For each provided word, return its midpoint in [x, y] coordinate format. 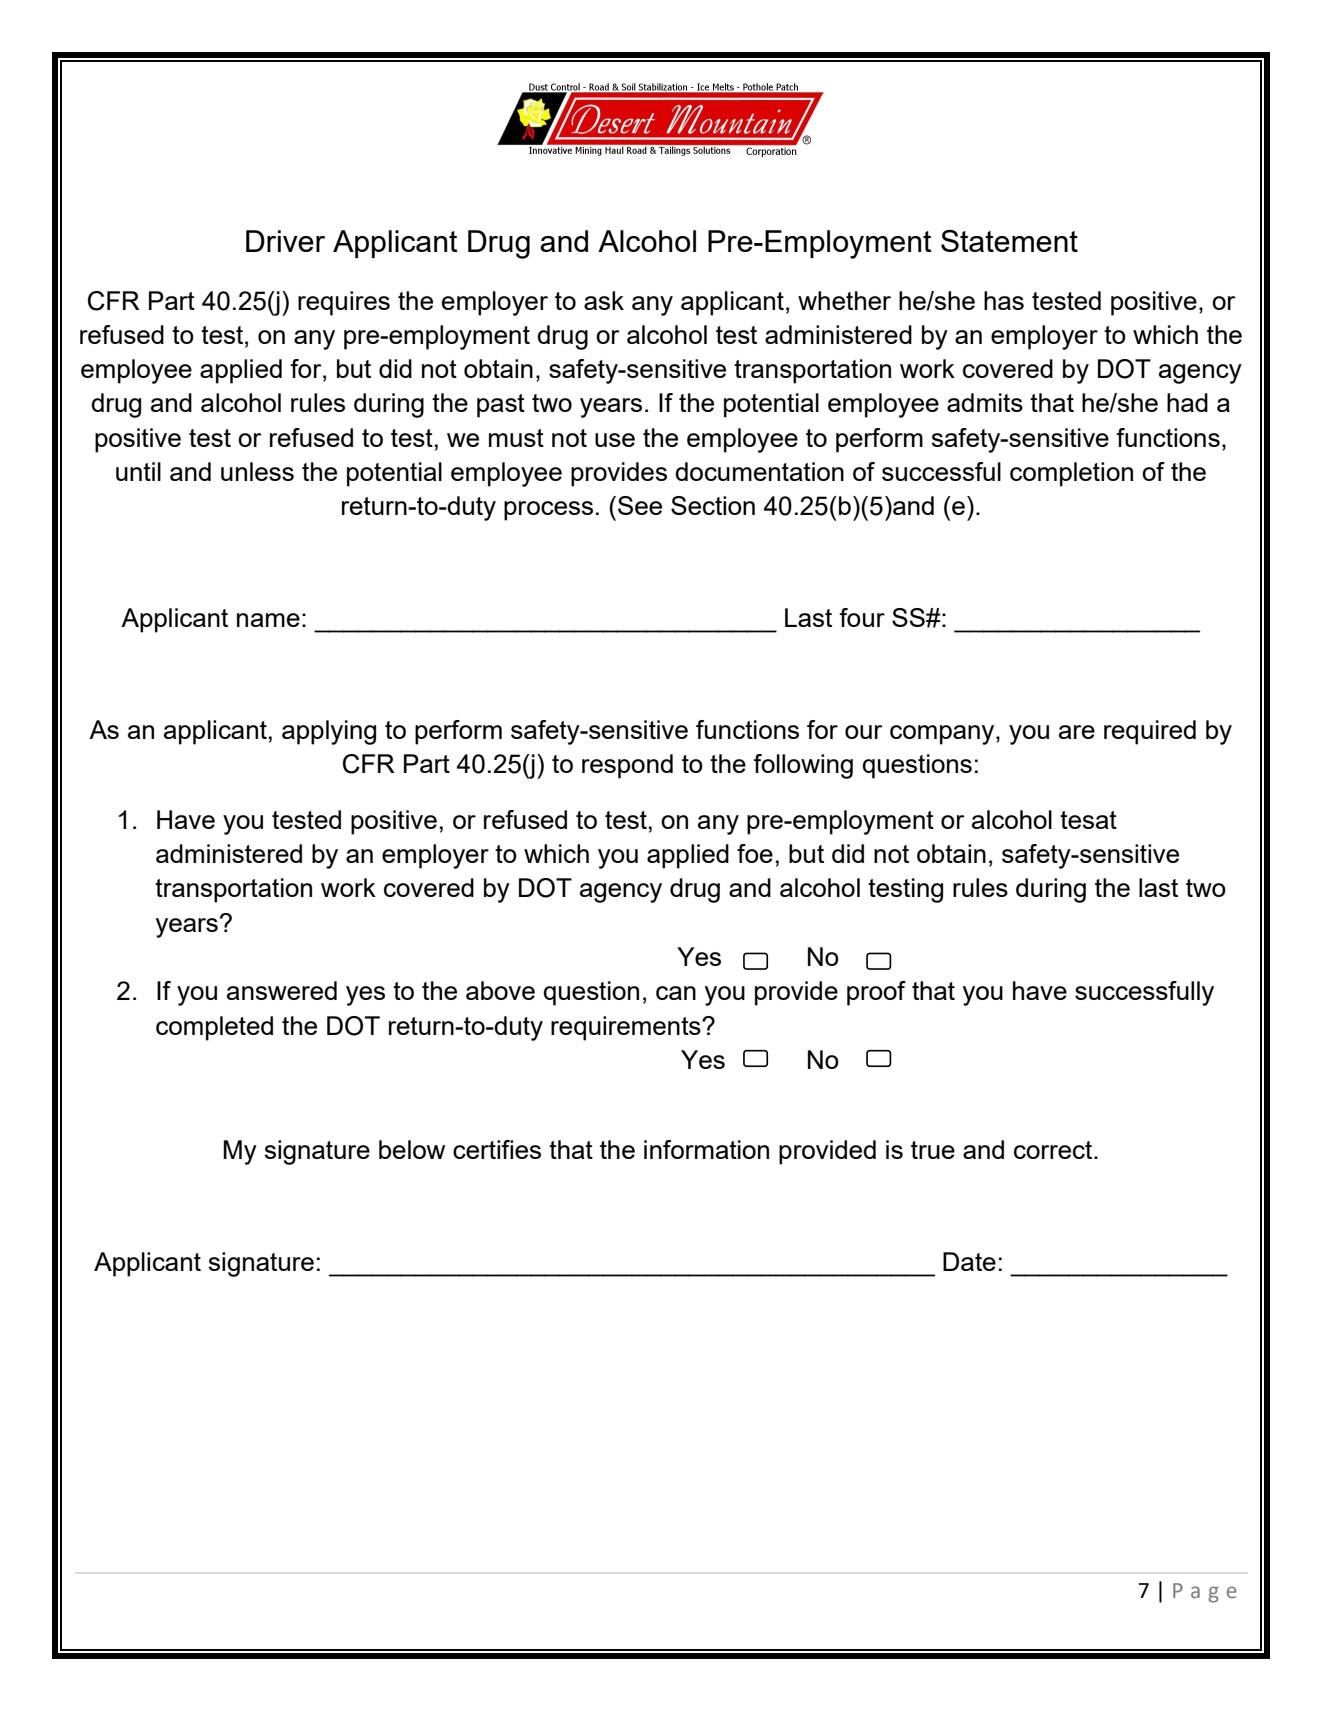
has [1004, 300]
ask [604, 300]
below [412, 1149]
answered [282, 990]
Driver [285, 241]
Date [969, 1261]
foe [755, 853]
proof [876, 993]
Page [1204, 1593]
